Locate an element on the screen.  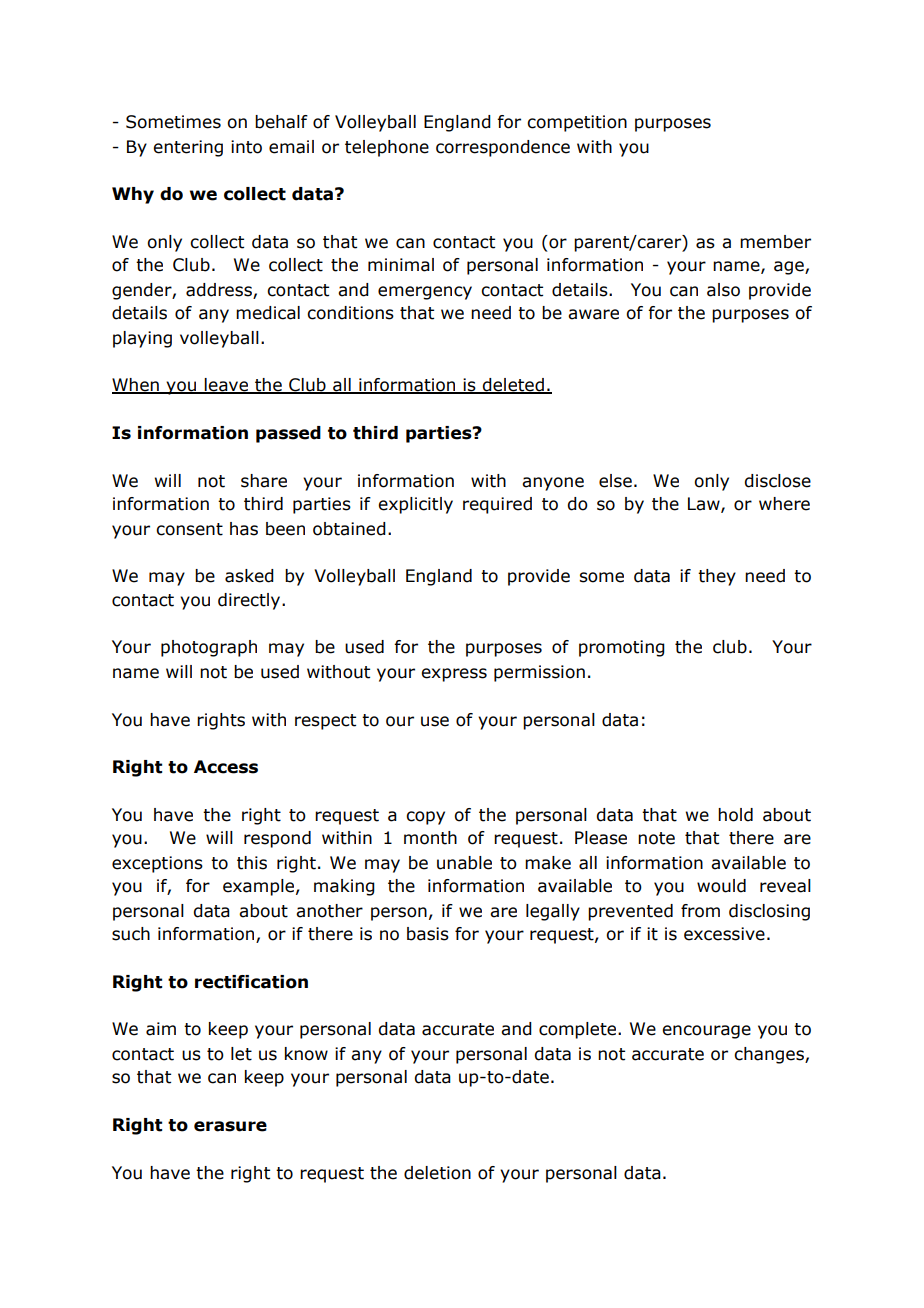
deletion is located at coordinates (437, 1173).
